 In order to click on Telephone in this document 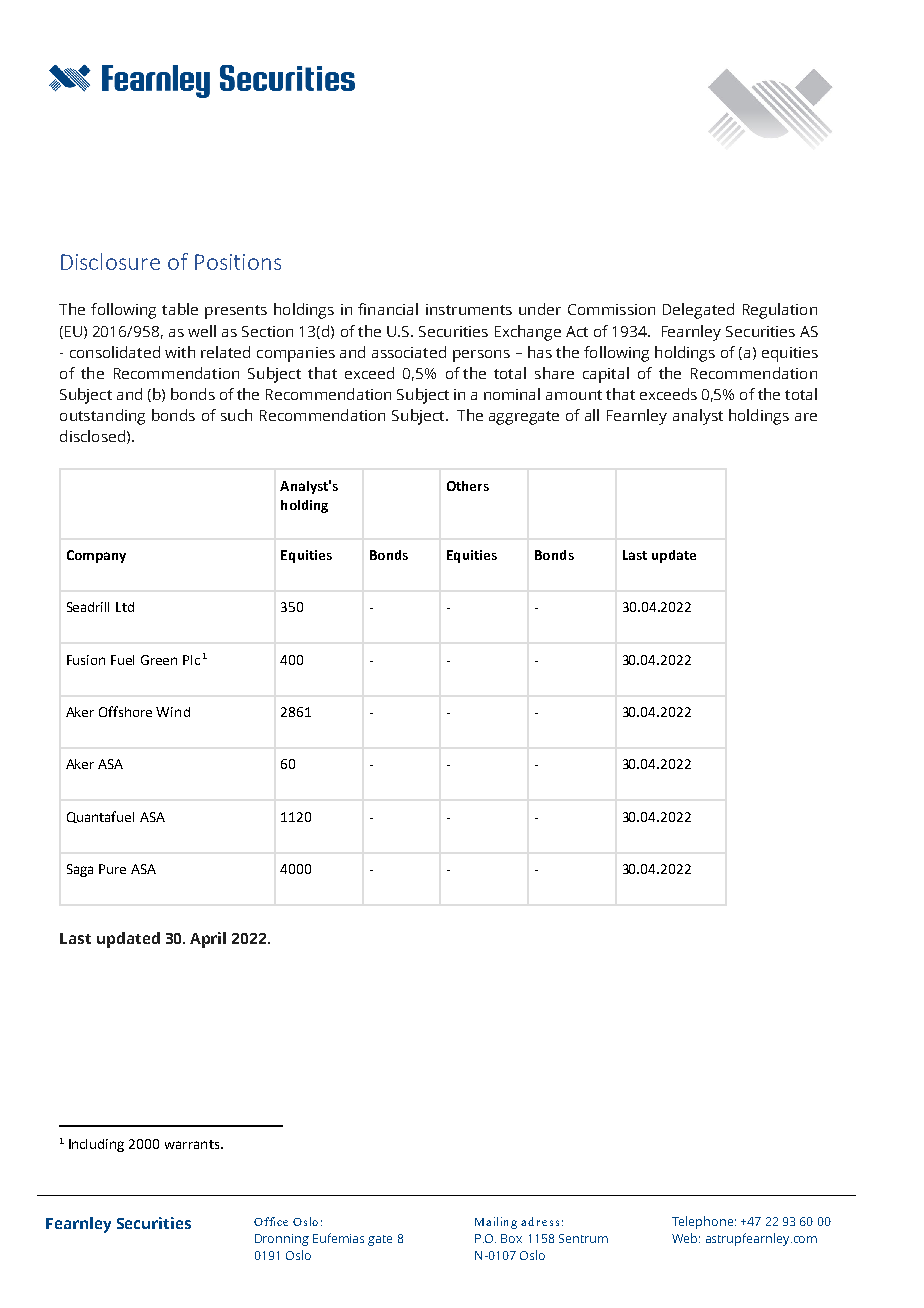, I will do `click(702, 1222)`.
